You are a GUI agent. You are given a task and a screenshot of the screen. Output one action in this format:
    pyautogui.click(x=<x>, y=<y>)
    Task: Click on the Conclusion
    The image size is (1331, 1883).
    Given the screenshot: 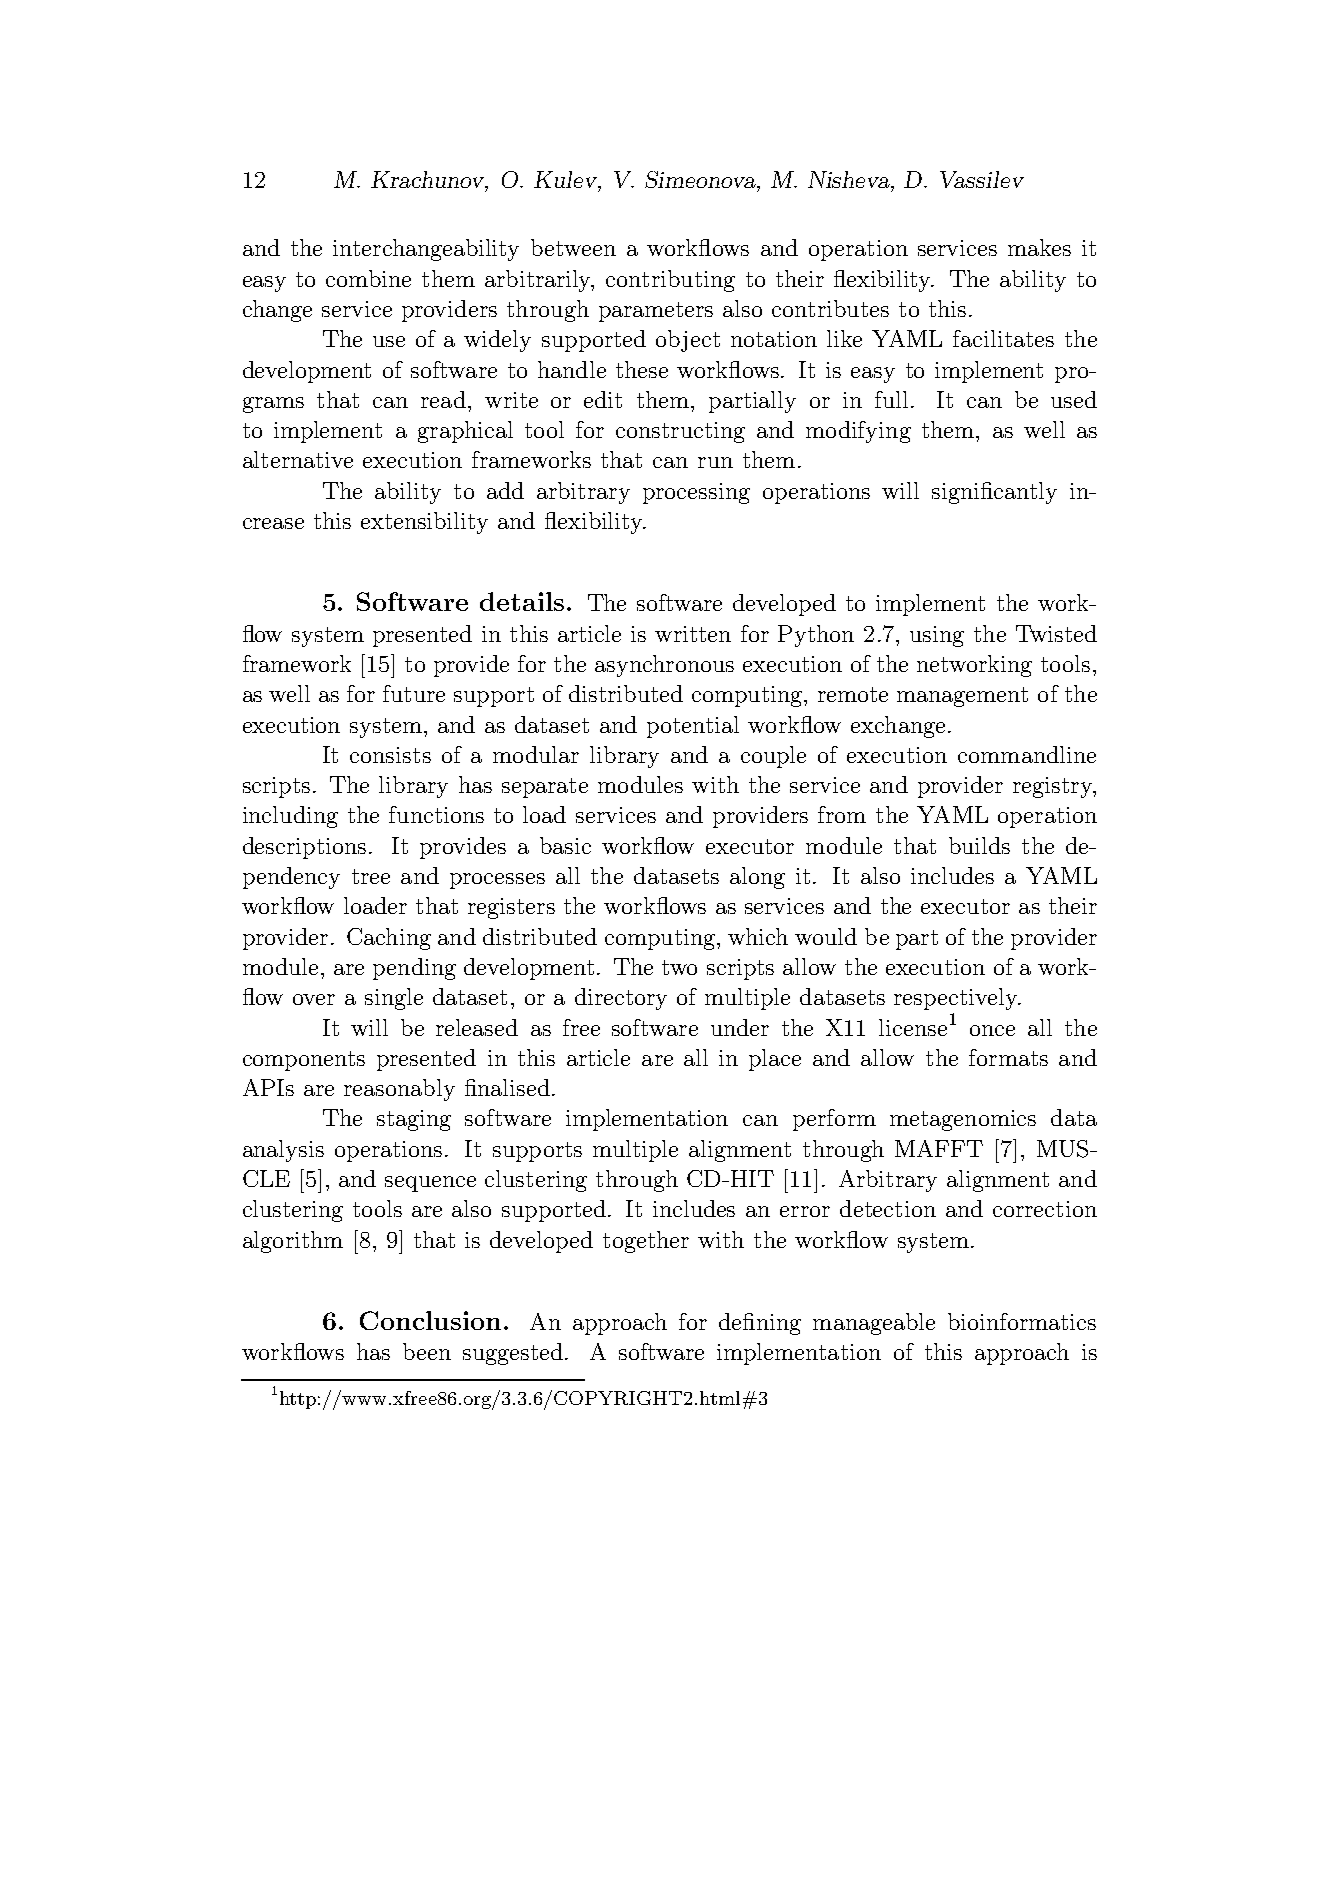 What is the action you would take?
    pyautogui.click(x=430, y=1320)
